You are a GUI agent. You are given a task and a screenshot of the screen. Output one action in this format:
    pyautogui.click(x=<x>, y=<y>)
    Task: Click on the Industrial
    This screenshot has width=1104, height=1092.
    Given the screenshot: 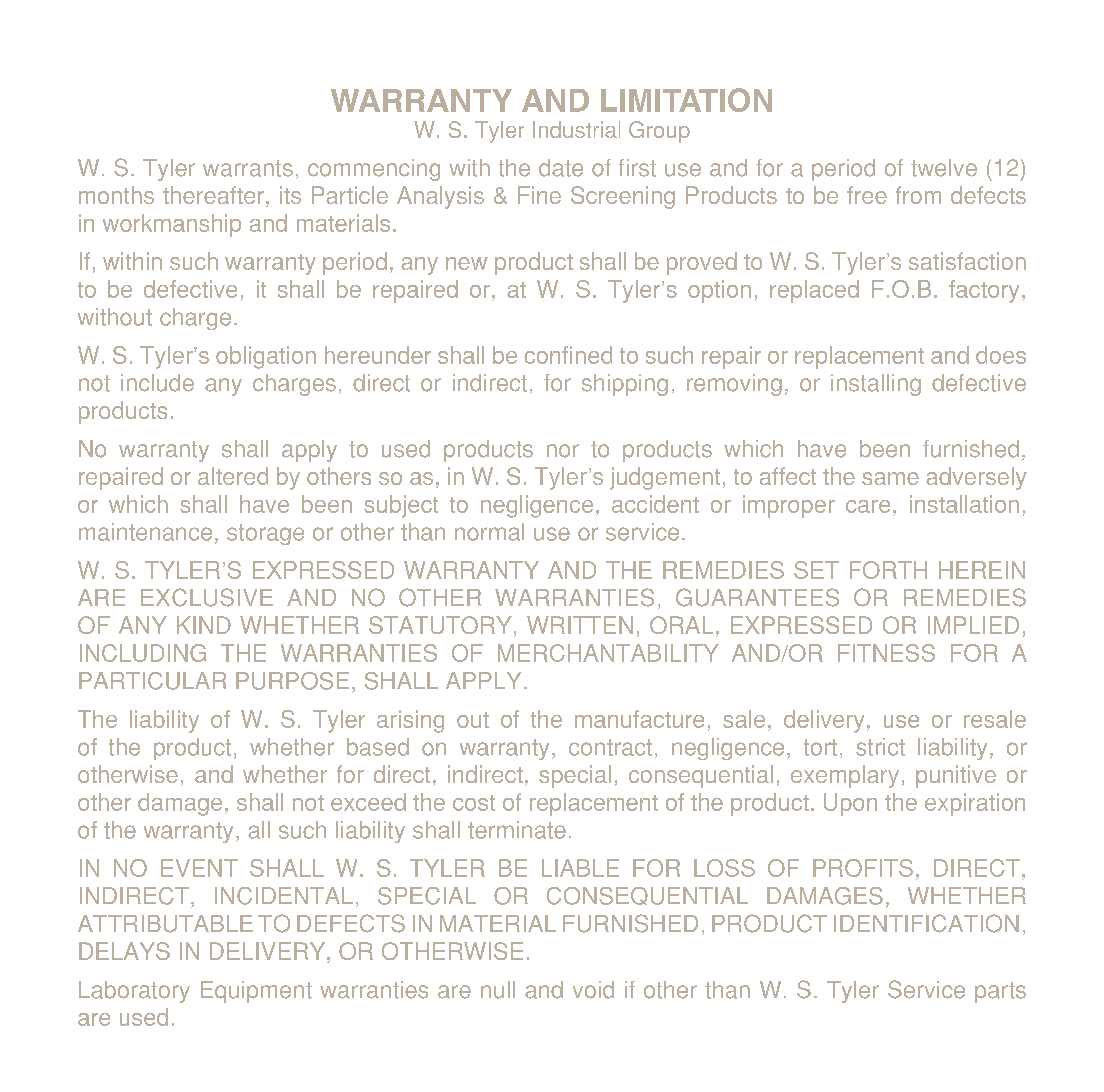 What is the action you would take?
    pyautogui.click(x=576, y=129)
